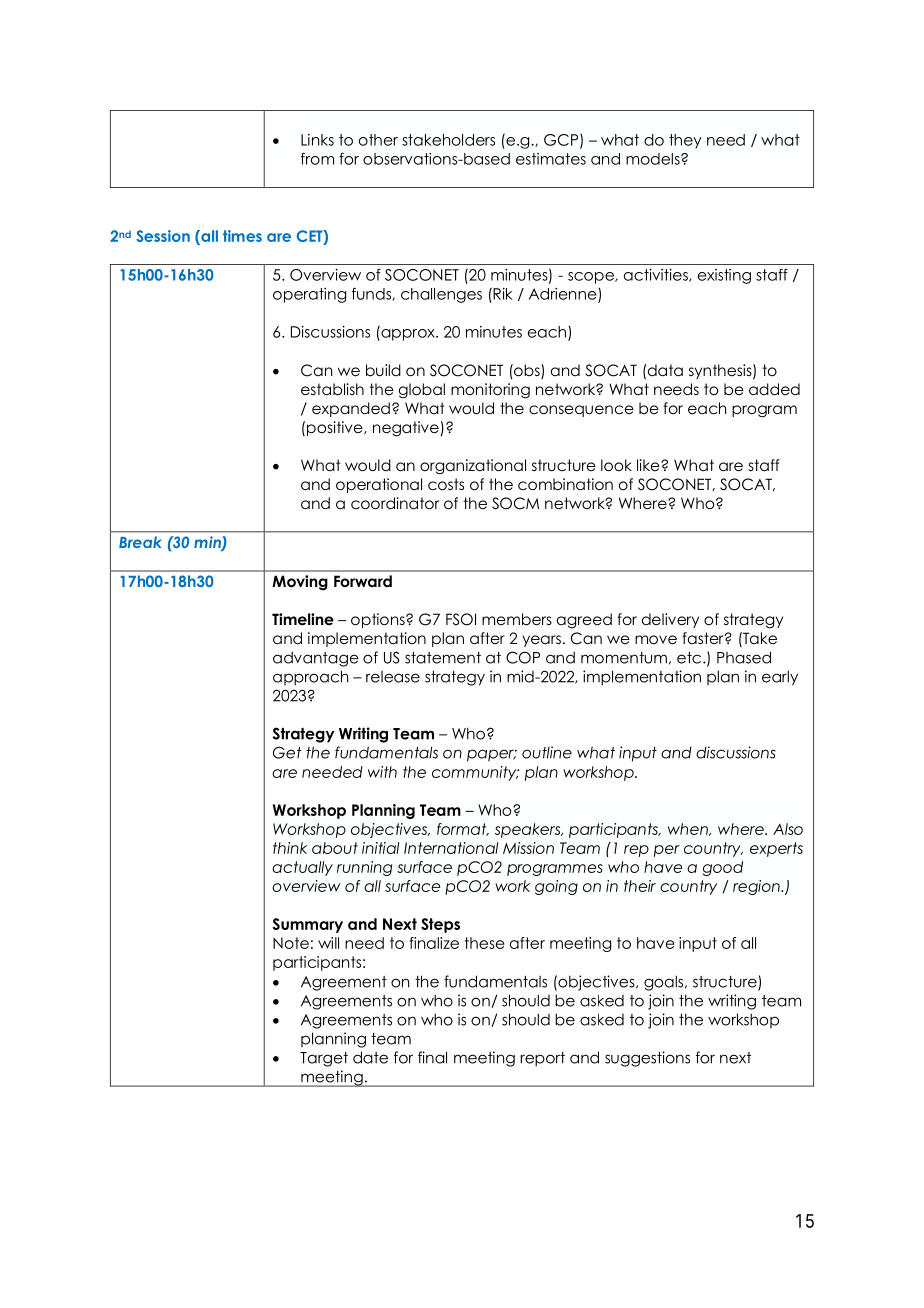  I want to click on members, so click(517, 619).
